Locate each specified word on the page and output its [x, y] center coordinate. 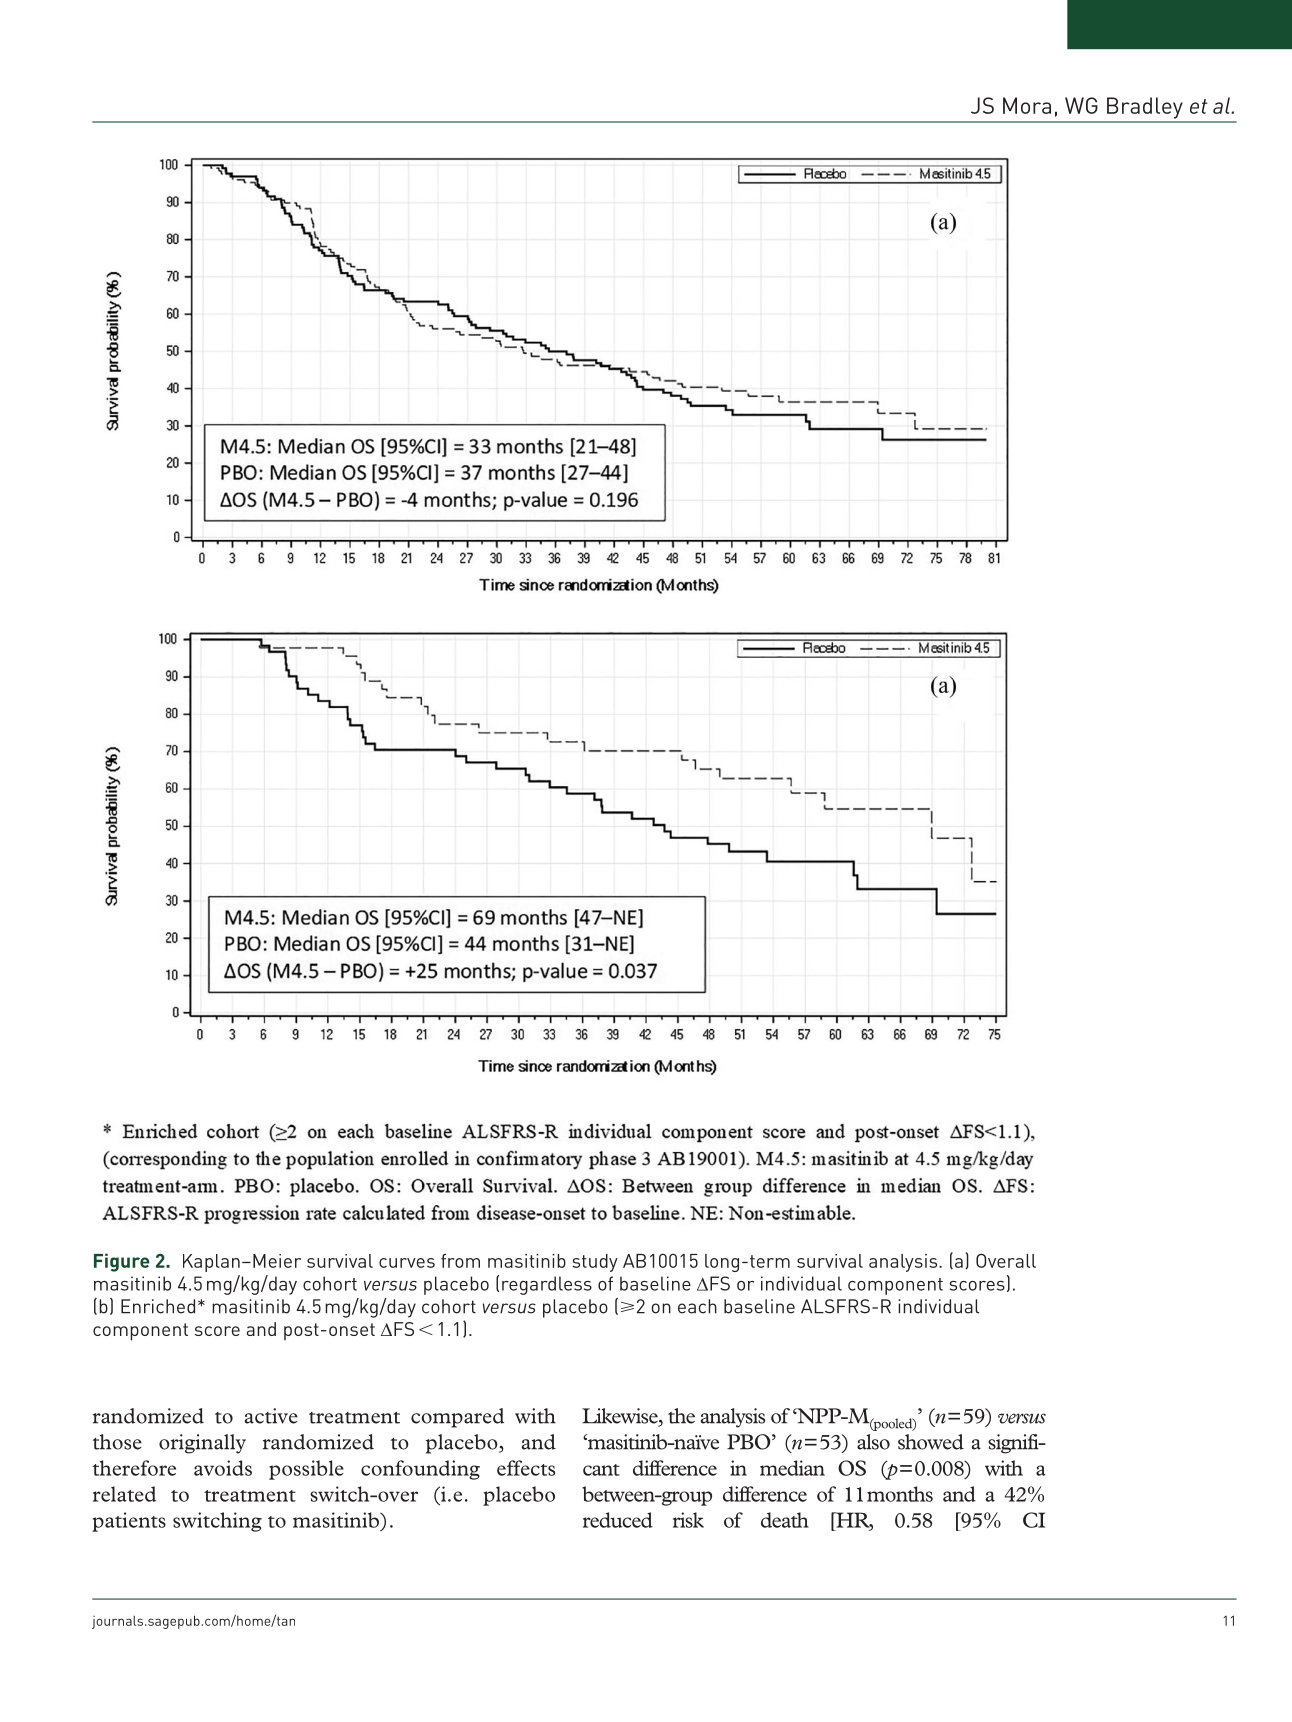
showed [931, 1442]
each [697, 1306]
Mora [1027, 105]
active [271, 1416]
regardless [547, 1285]
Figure [122, 1263]
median [792, 1468]
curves [407, 1263]
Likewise [621, 1417]
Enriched [158, 1306]
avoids [223, 1468]
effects [526, 1468]
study [595, 1263]
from [460, 1261]
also [873, 1442]
